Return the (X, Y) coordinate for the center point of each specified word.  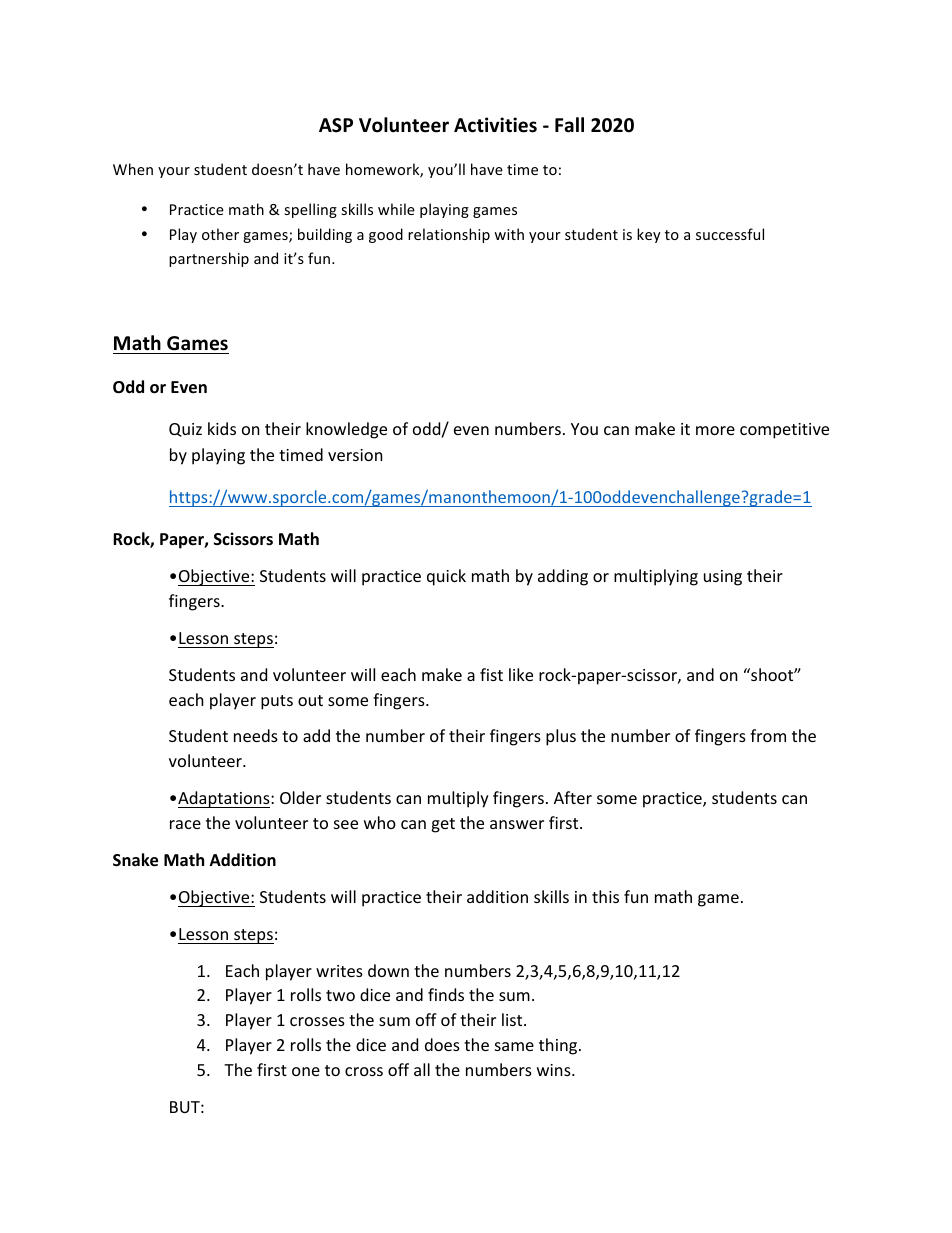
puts (277, 702)
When (133, 169)
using (723, 578)
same (514, 1046)
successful (730, 234)
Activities (495, 125)
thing (559, 1046)
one (306, 1071)
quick (446, 577)
